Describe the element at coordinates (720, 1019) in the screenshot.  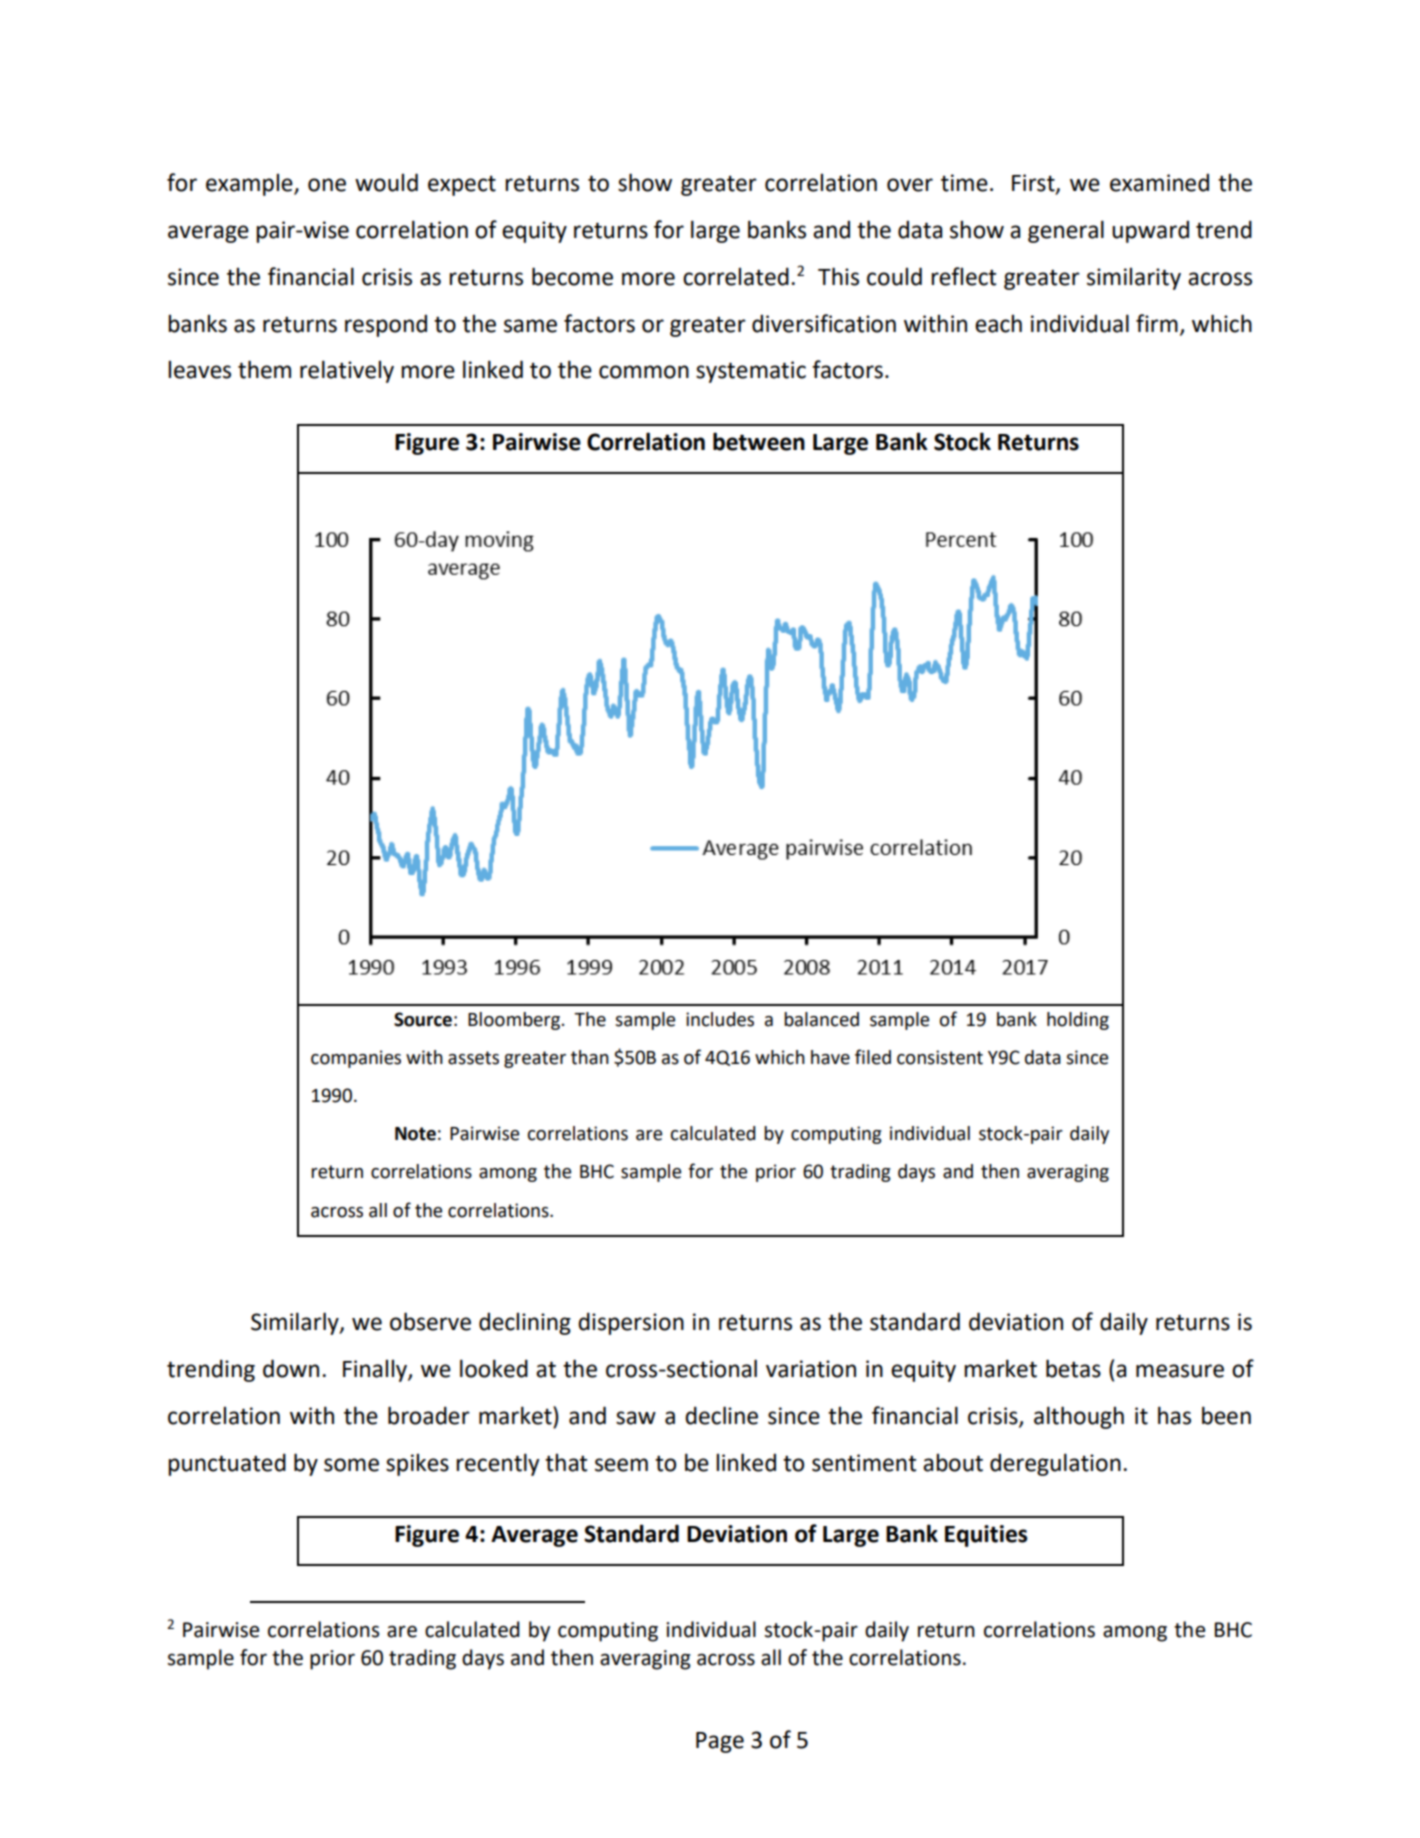
I see `includes` at that location.
